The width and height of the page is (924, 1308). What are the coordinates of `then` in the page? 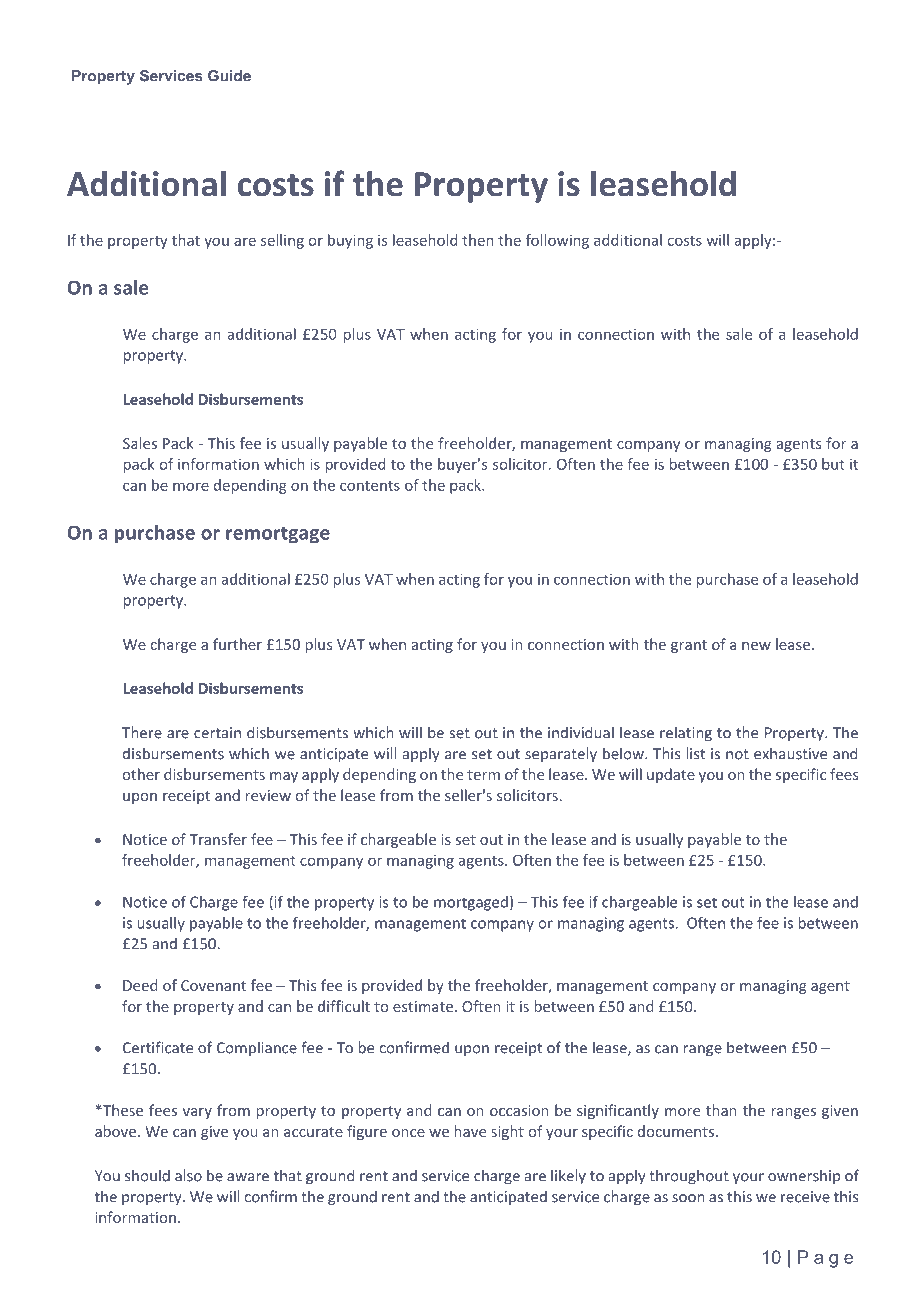 It's located at (478, 240).
